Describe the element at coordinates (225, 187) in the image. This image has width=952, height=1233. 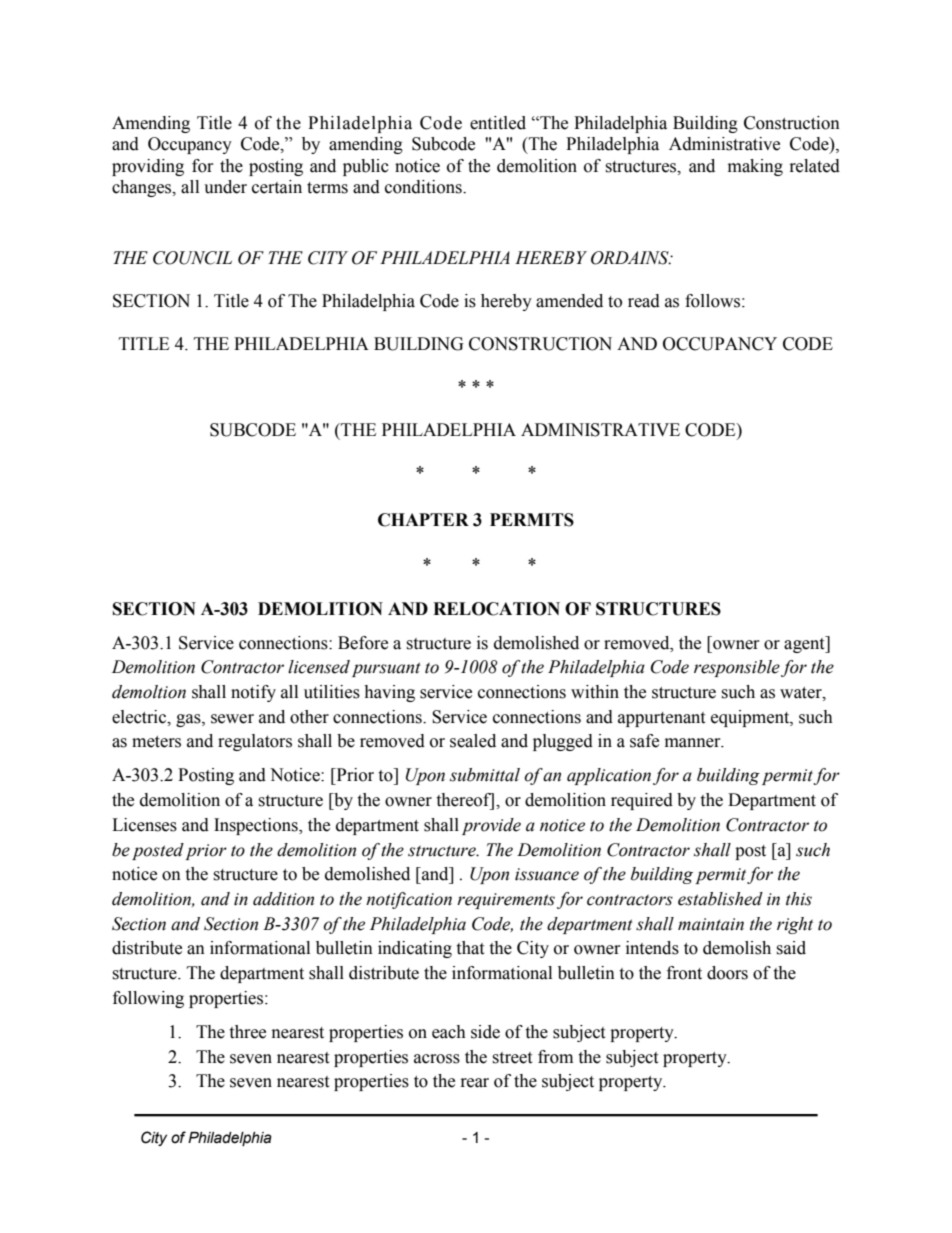
I see `under` at that location.
